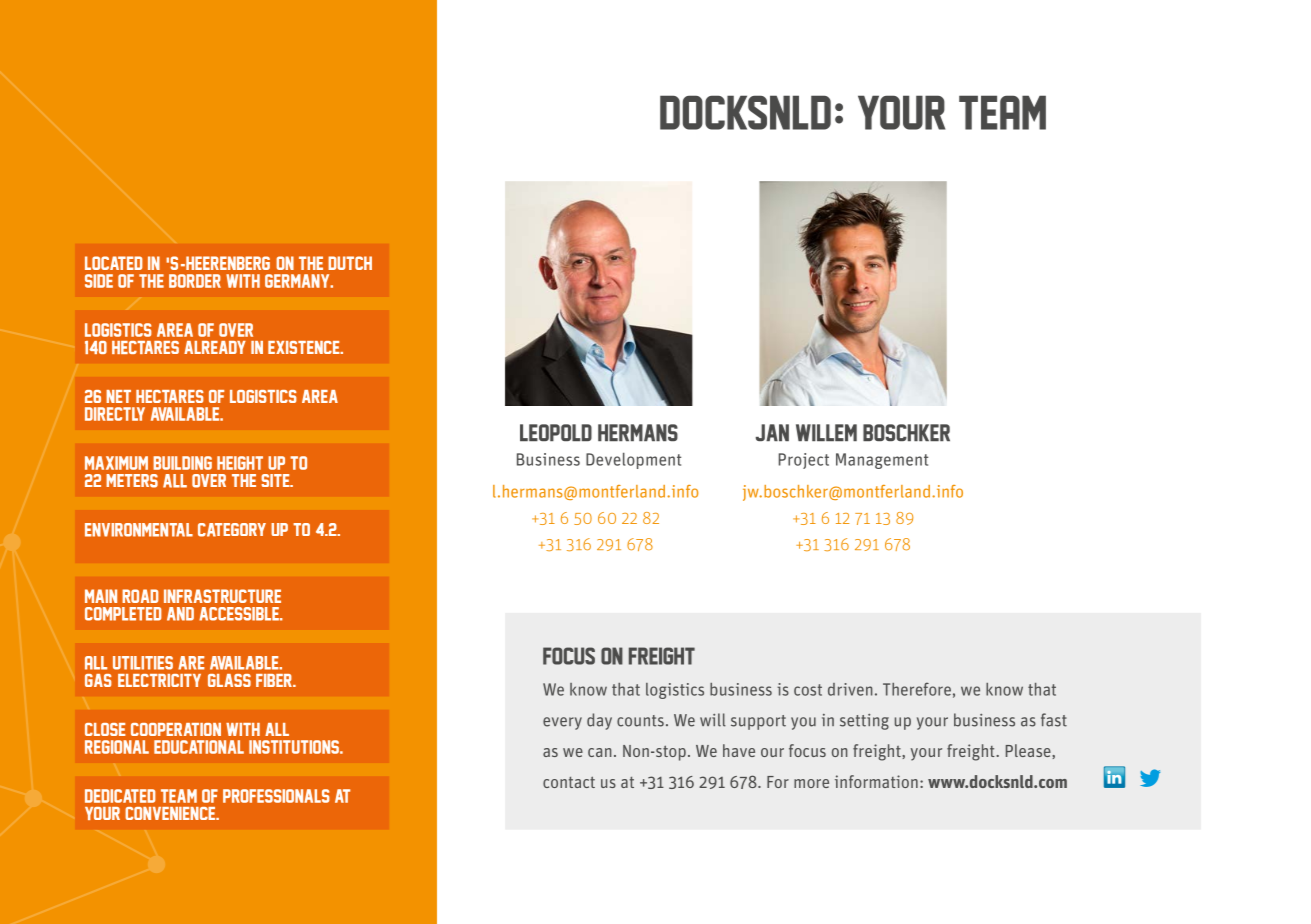 Image resolution: width=1311 pixels, height=924 pixels. What do you see at coordinates (195, 281) in the image?
I see `border` at bounding box center [195, 281].
